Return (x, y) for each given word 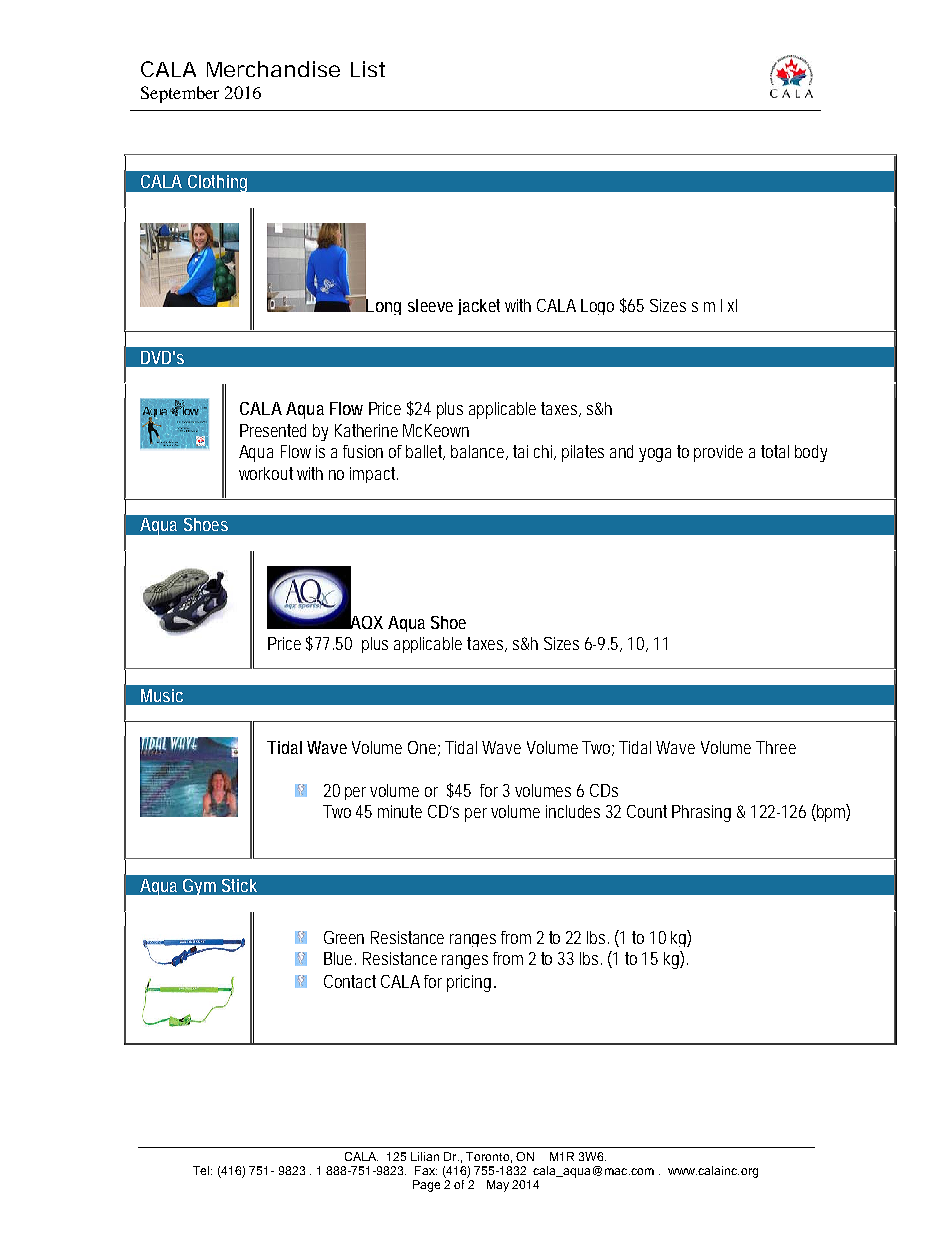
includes (573, 811)
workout (266, 473)
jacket (479, 307)
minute (400, 811)
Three (776, 747)
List (368, 69)
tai (520, 451)
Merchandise (273, 69)
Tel (202, 1170)
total (775, 451)
